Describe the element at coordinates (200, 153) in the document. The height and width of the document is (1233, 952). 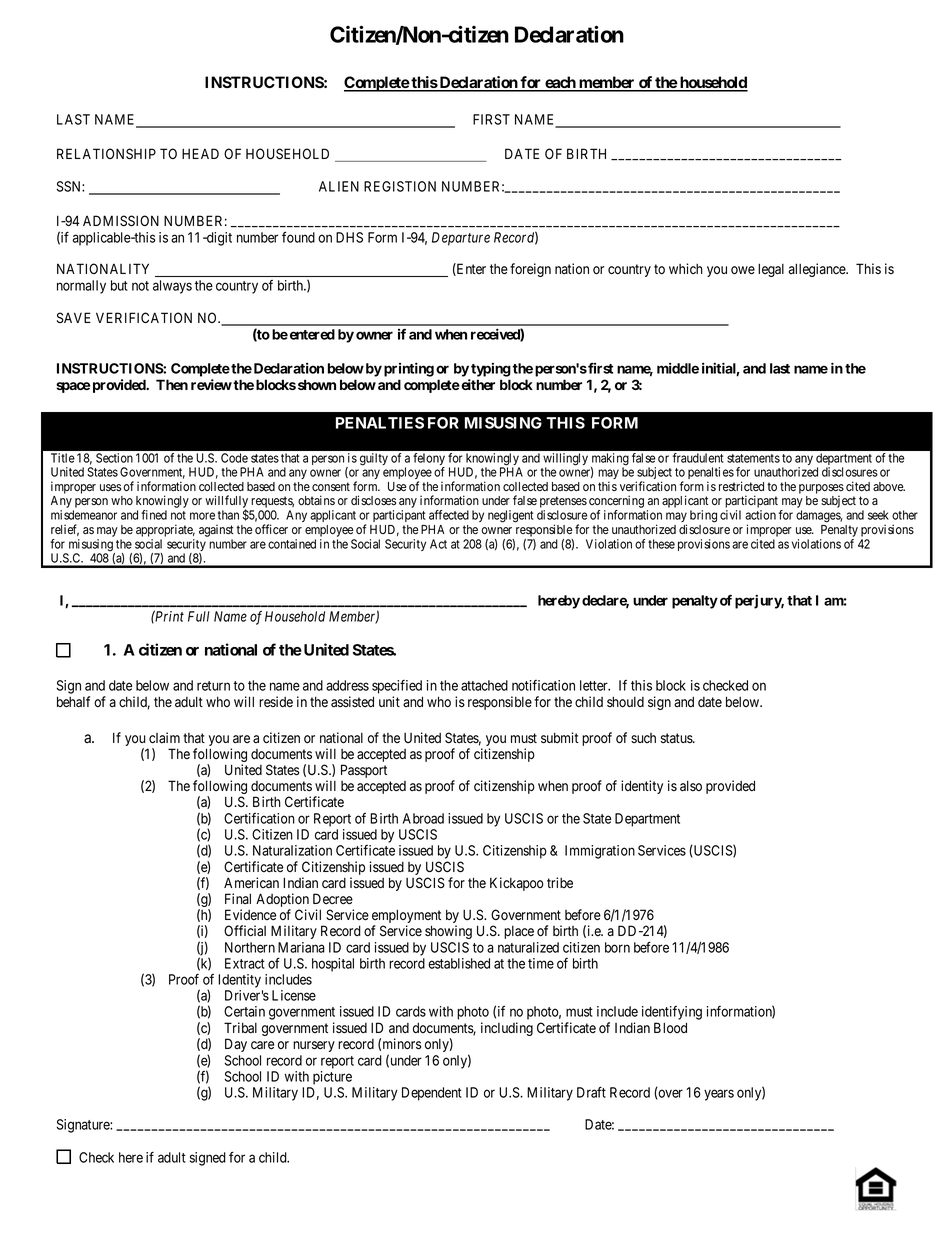
I see `HEAD` at that location.
